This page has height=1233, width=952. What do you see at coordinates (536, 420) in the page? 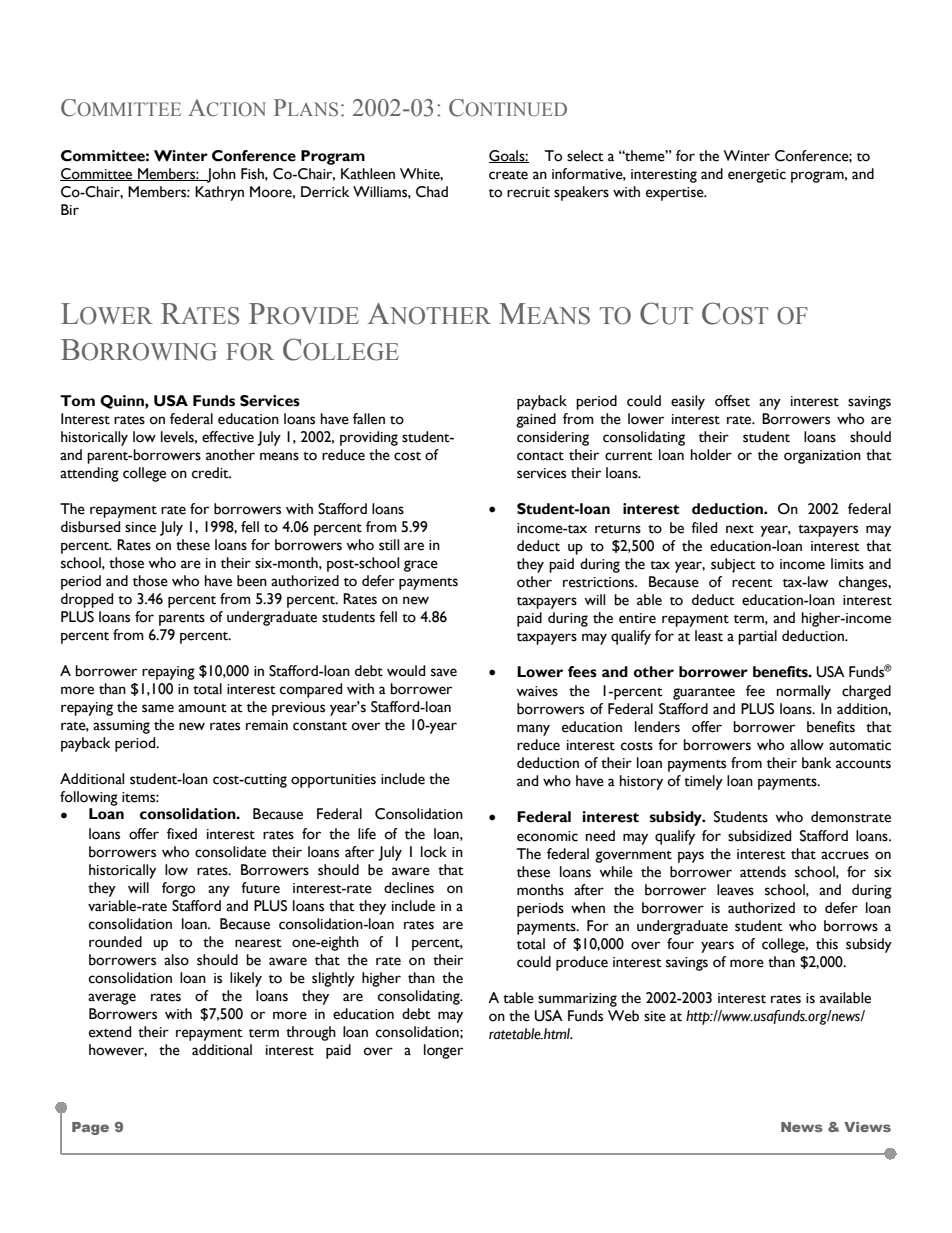
I see `gained` at bounding box center [536, 420].
